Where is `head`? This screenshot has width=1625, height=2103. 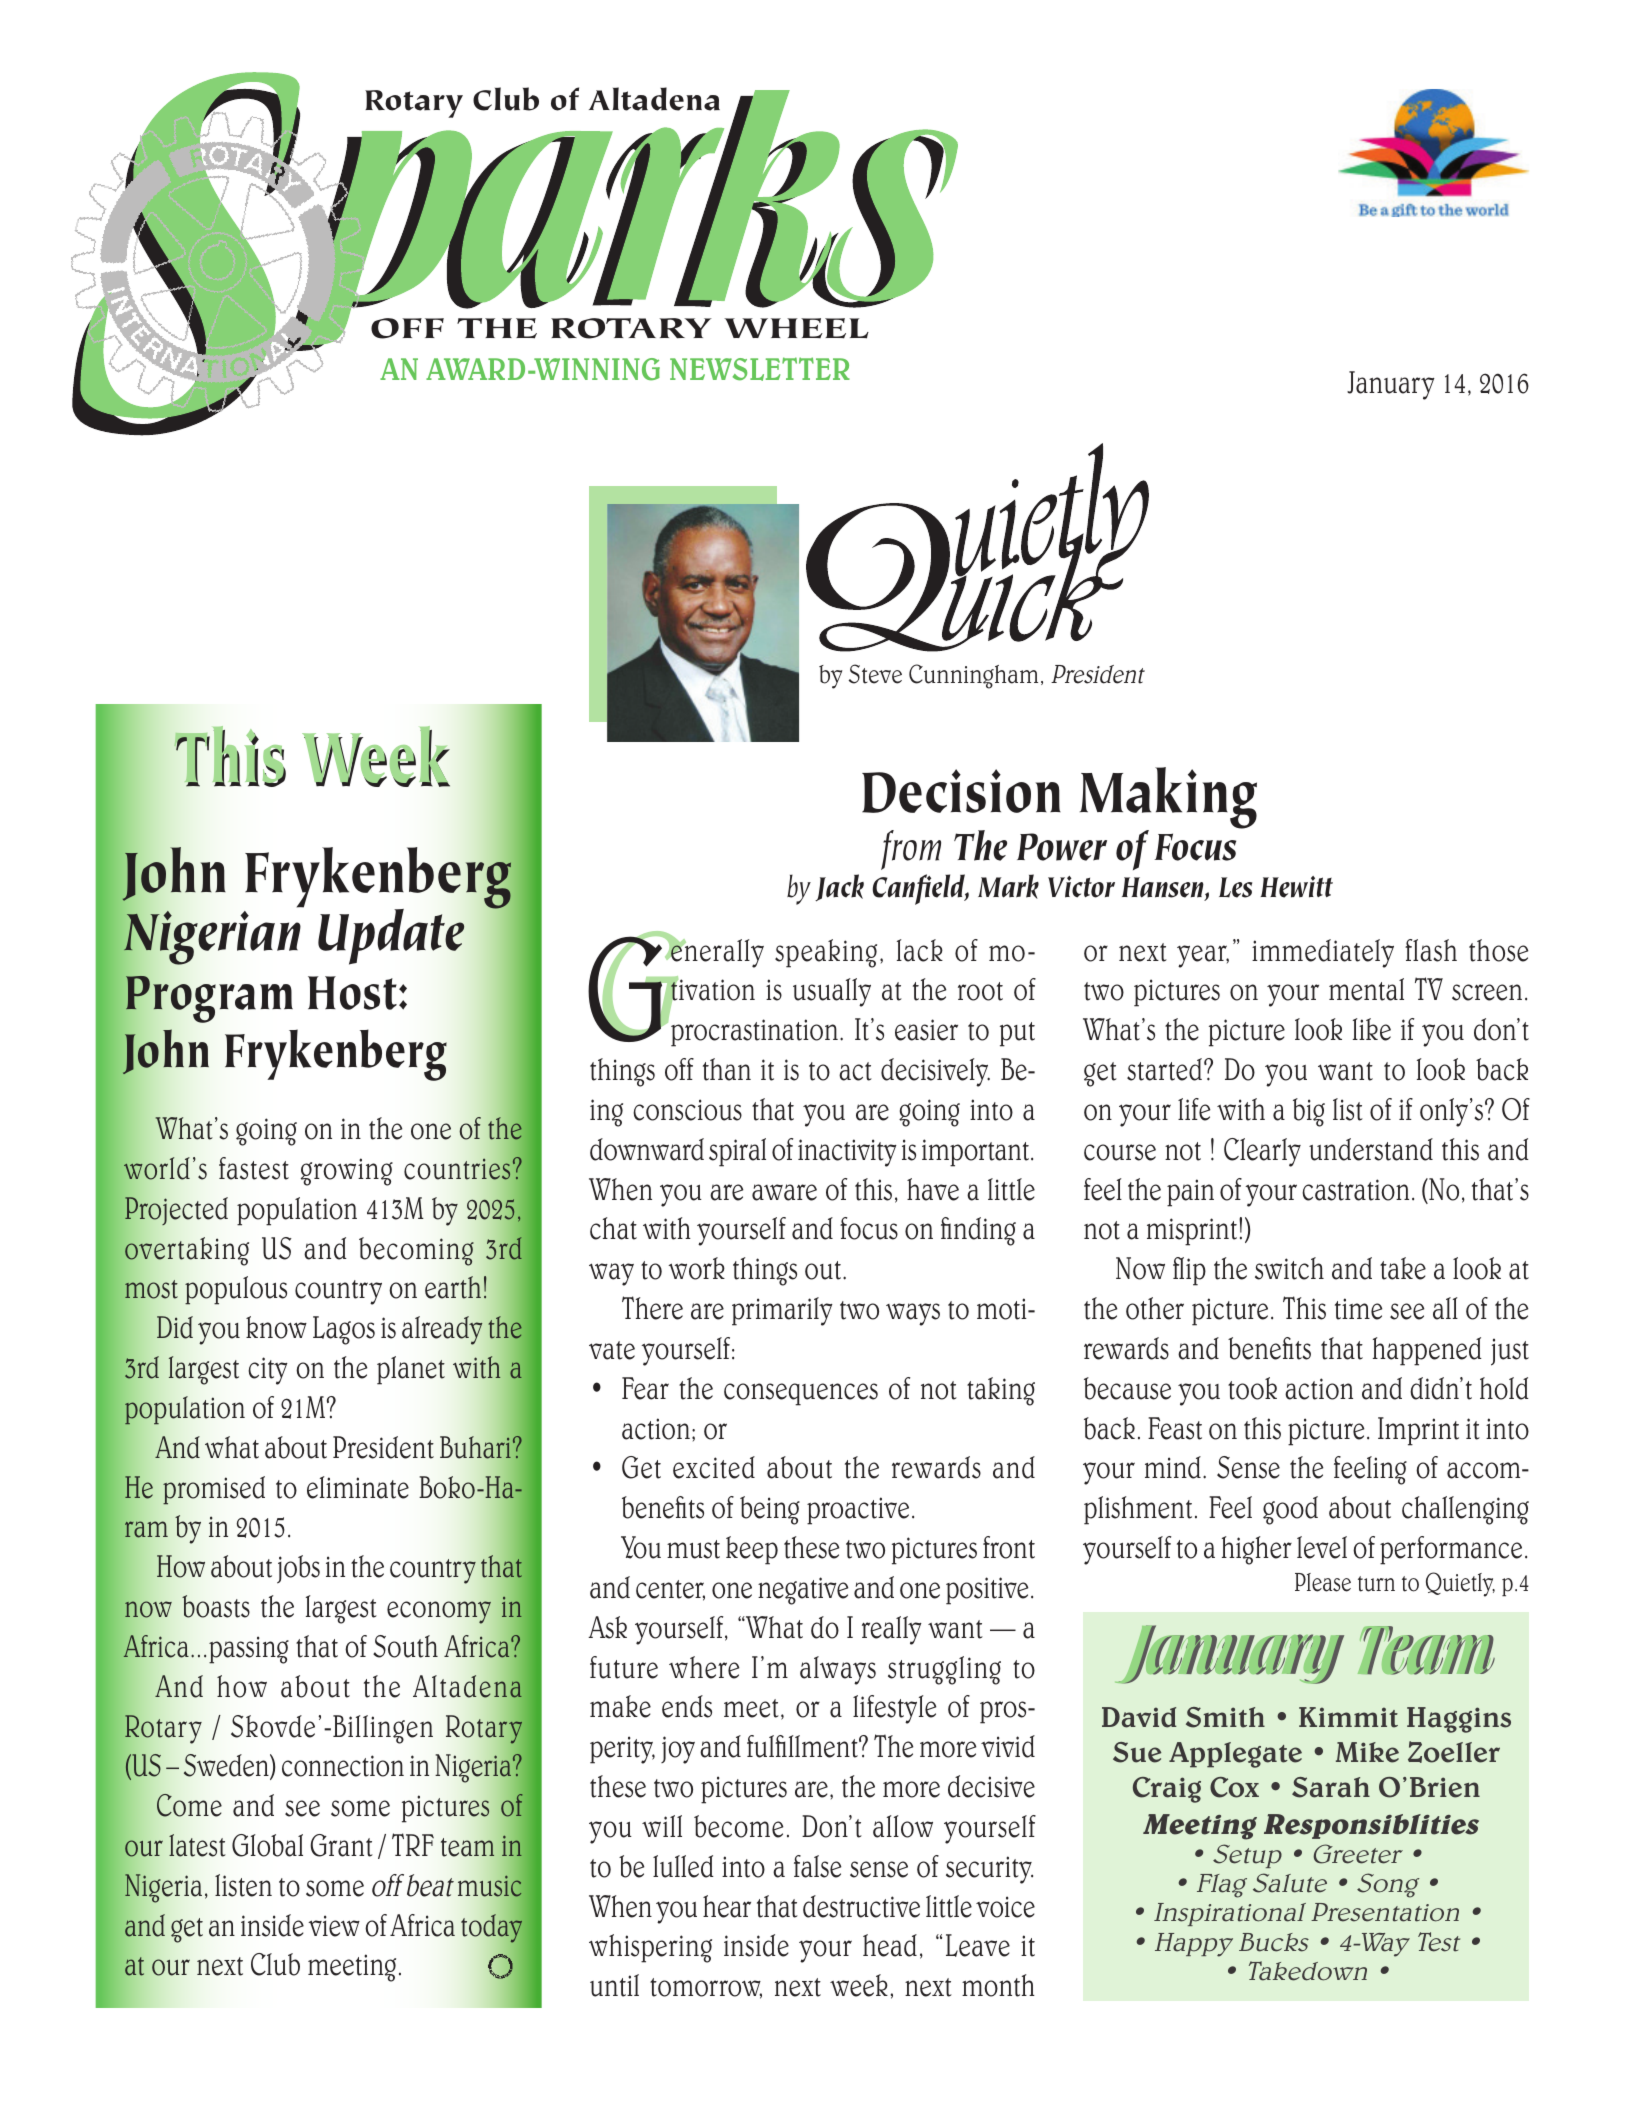
head is located at coordinates (890, 1945).
